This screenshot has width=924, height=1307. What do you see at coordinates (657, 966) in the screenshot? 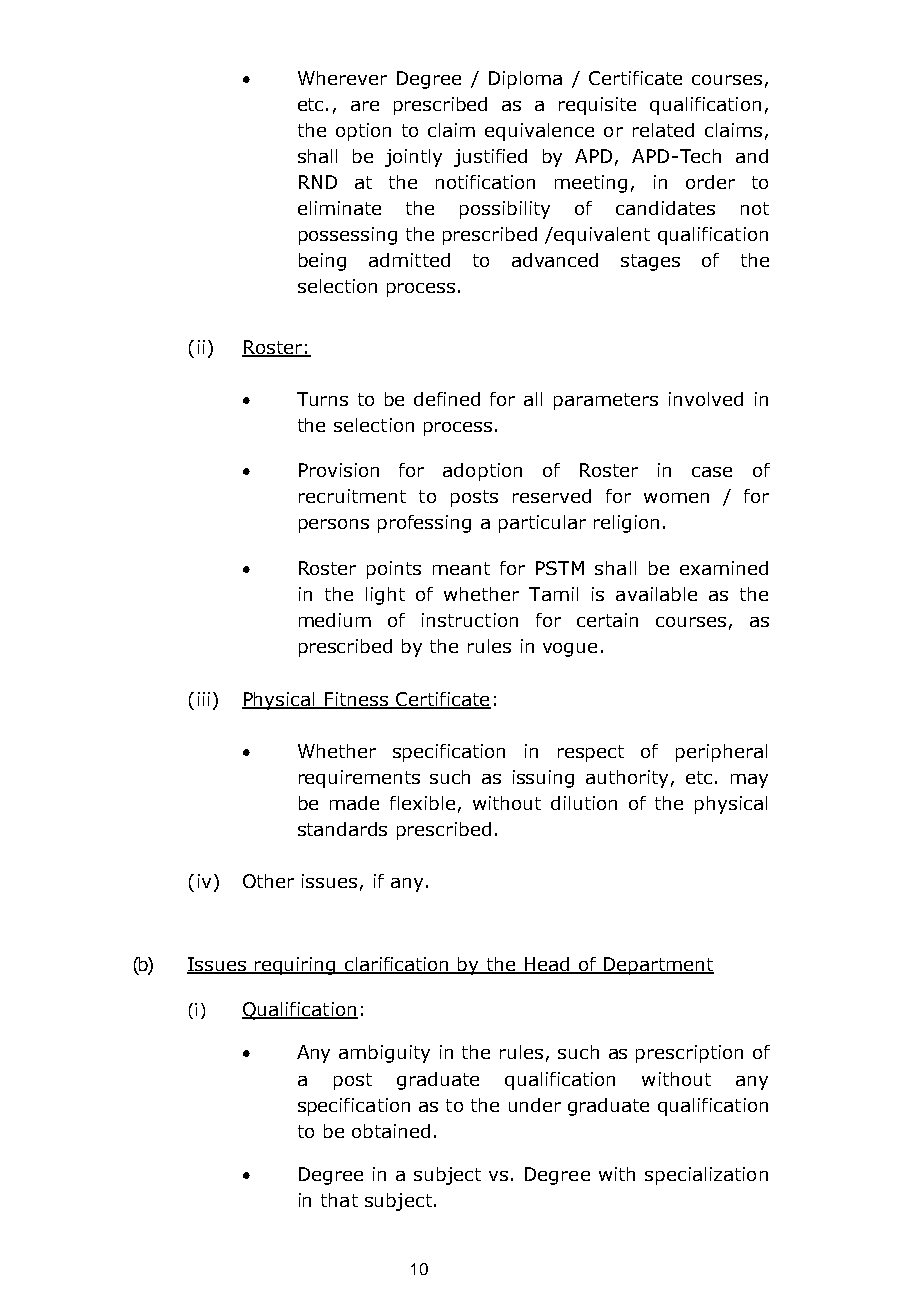
I see `Department` at bounding box center [657, 966].
